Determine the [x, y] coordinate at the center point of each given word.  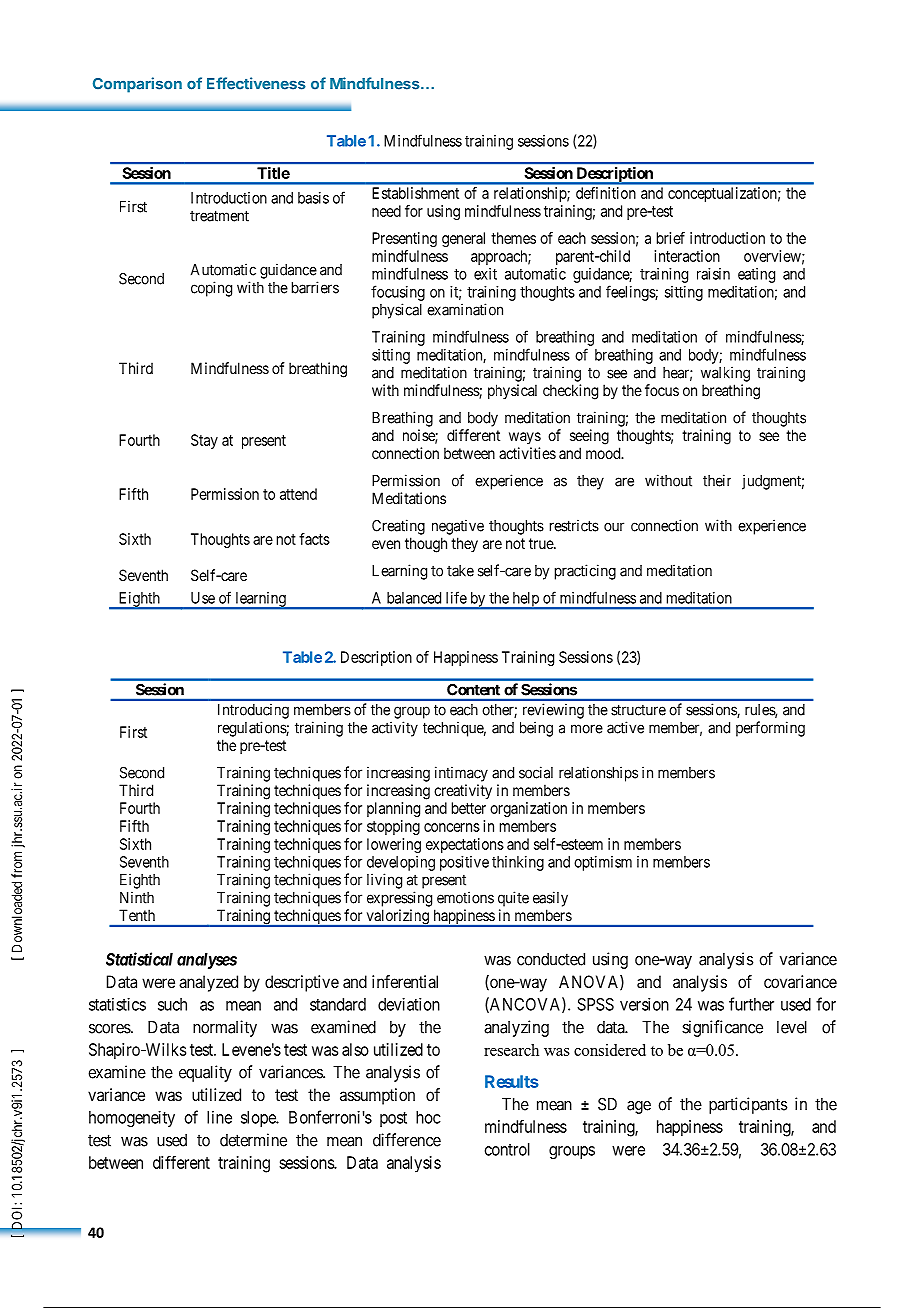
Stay [204, 441]
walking [725, 374]
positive [464, 863]
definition [606, 193]
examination [465, 309]
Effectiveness [256, 83]
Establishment [415, 193]
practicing [585, 572]
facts [314, 539]
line [219, 1117]
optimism [603, 863]
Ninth [137, 897]
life [456, 597]
